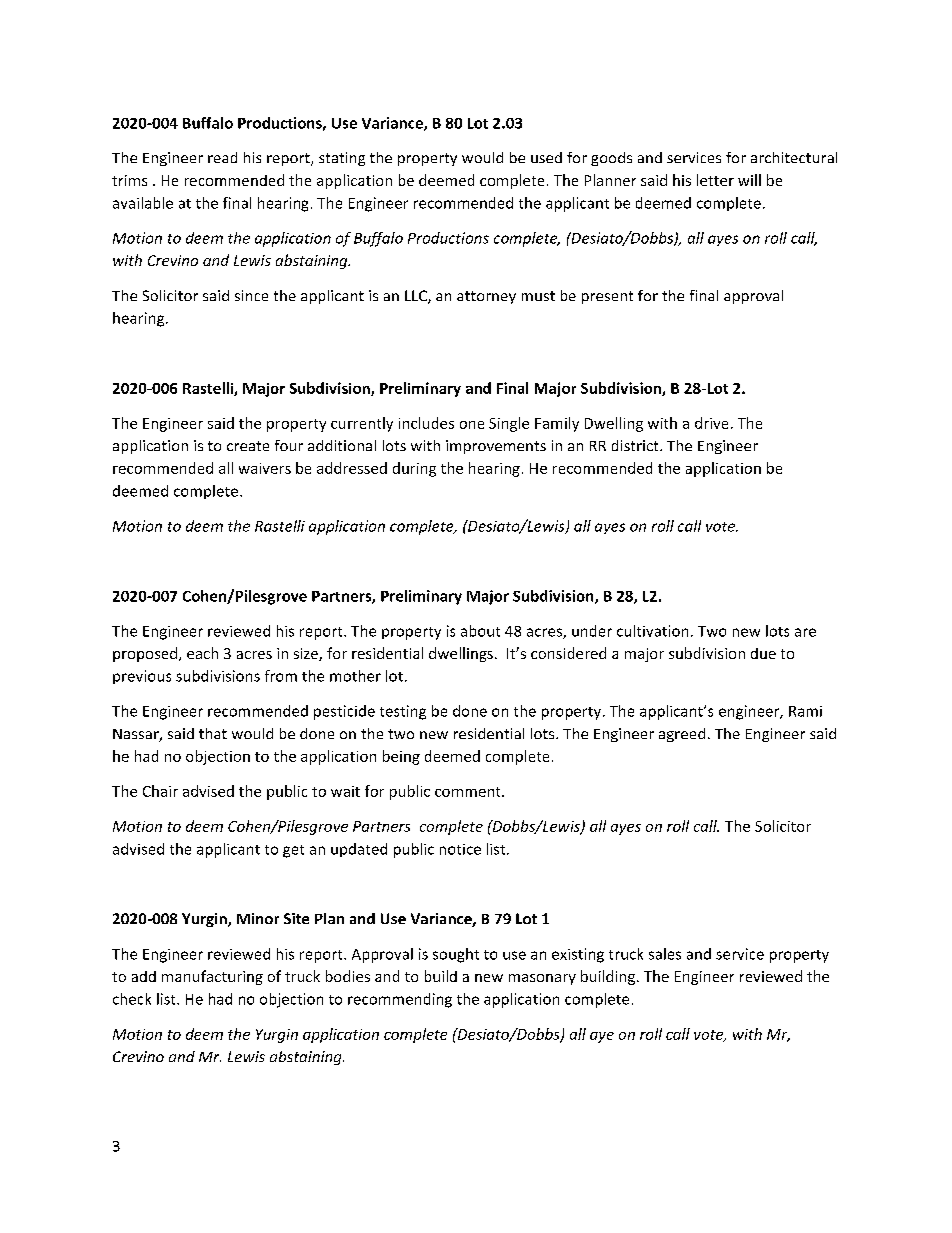 The height and width of the screenshot is (1233, 952). What do you see at coordinates (212, 977) in the screenshot?
I see `manufacturing` at bounding box center [212, 977].
